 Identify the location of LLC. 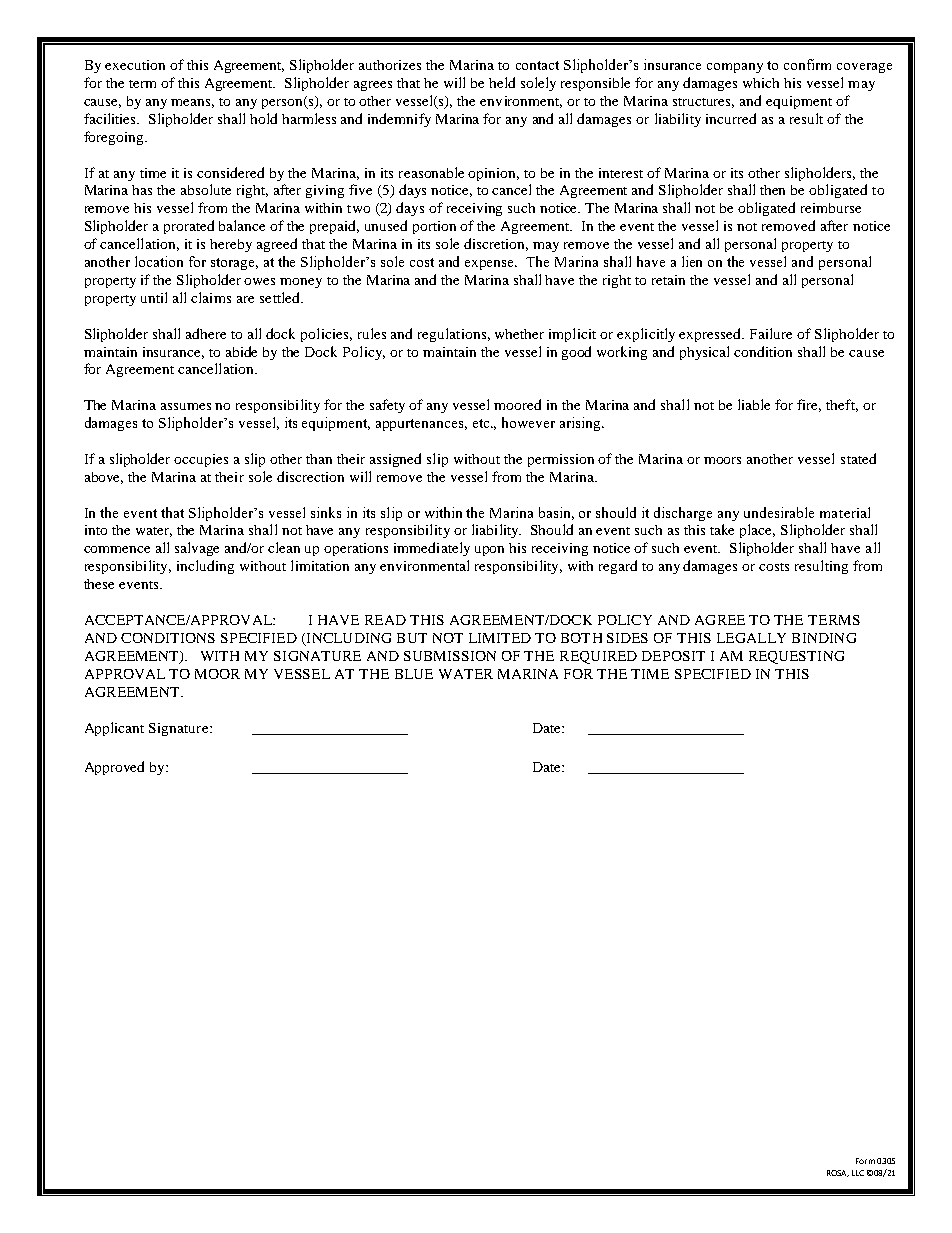
(858, 1173).
